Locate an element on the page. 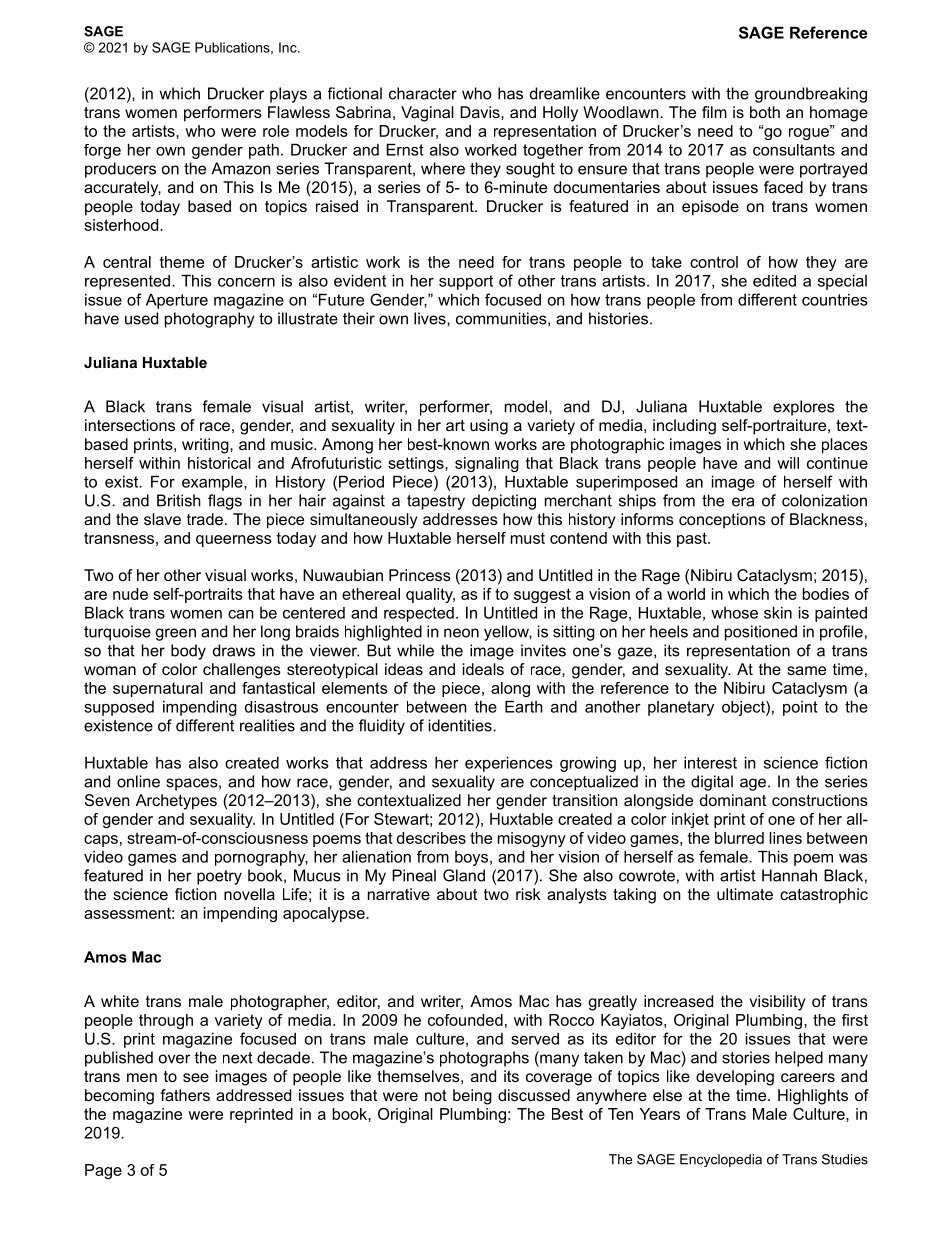 Image resolution: width=952 pixels, height=1233 pixels. both is located at coordinates (765, 112).
